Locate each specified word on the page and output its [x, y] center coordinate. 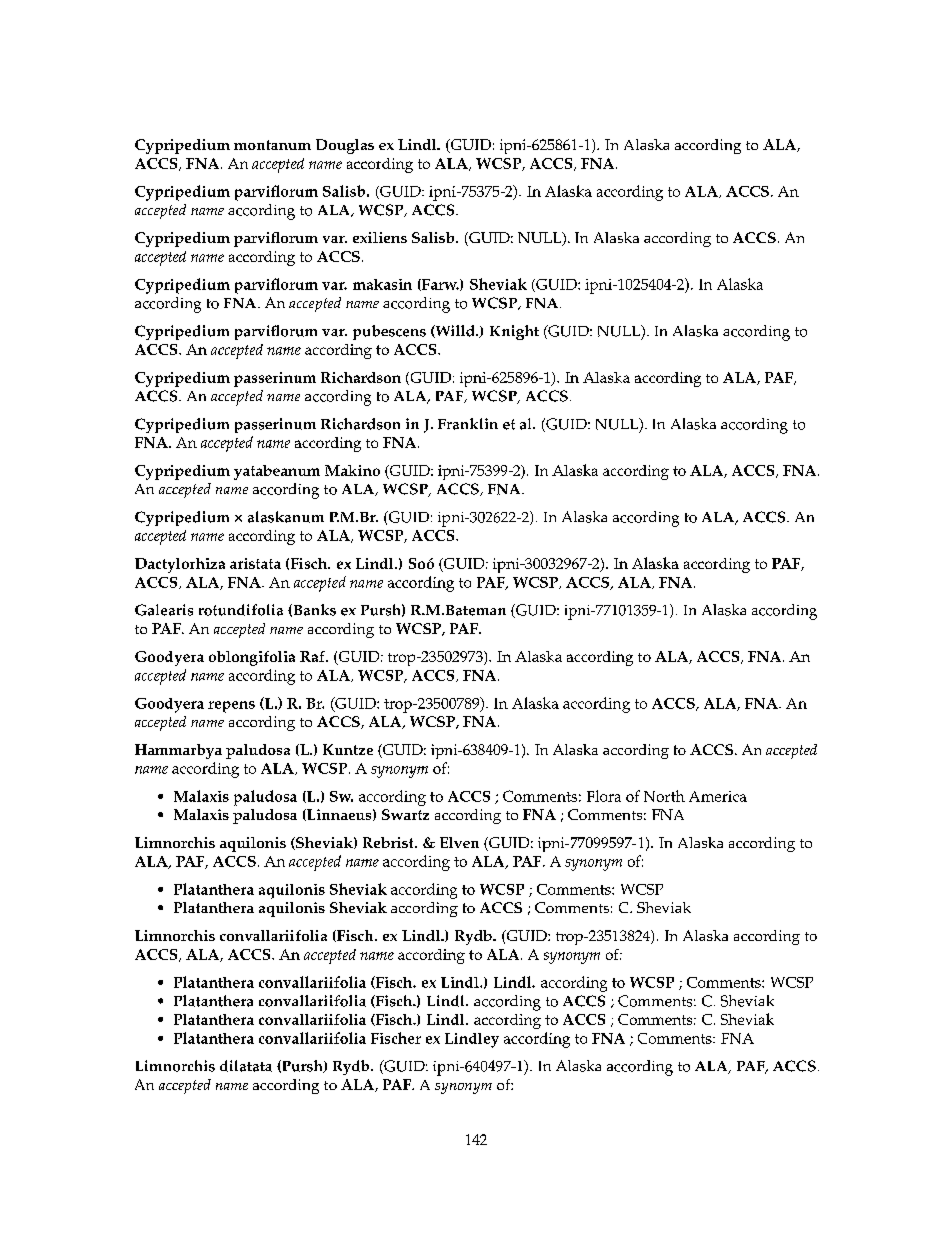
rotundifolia [241, 610]
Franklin [468, 424]
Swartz [405, 814]
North [664, 796]
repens [231, 707]
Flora [604, 796]
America [718, 796]
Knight [514, 332]
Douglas [345, 146]
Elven [459, 842]
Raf [313, 656]
